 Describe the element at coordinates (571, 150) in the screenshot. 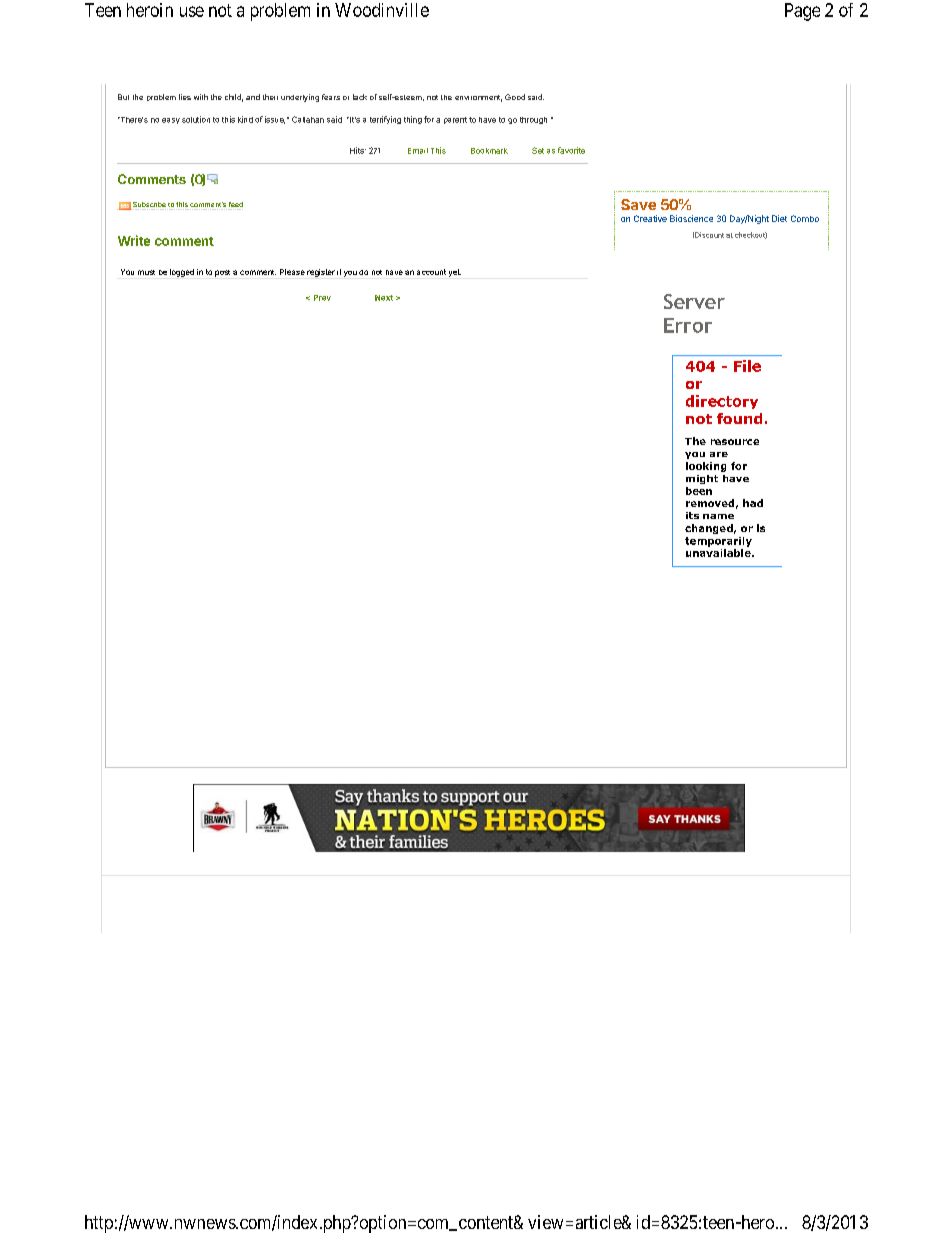

I see `favorite` at that location.
